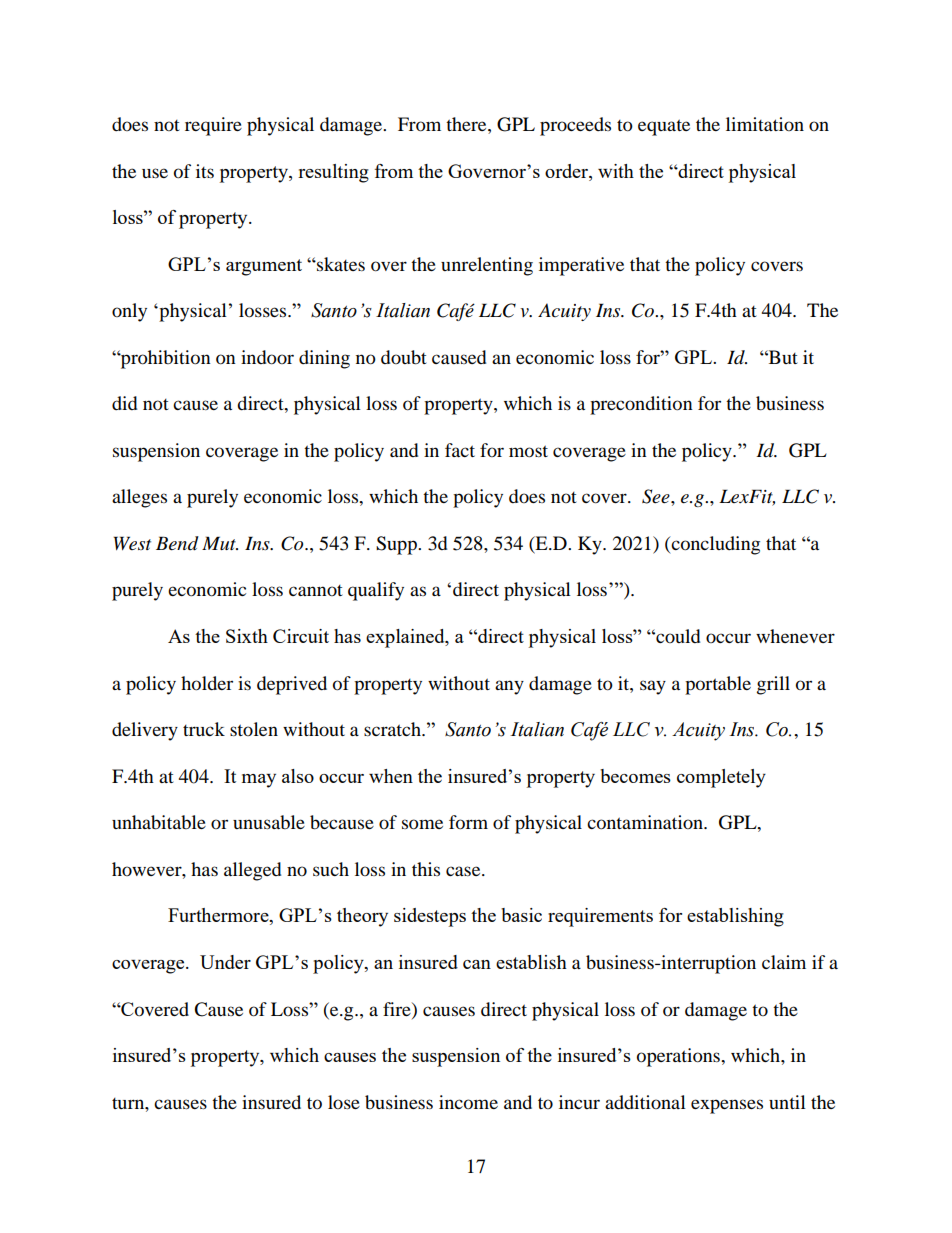  What do you see at coordinates (567, 171) in the screenshot?
I see `order` at bounding box center [567, 171].
